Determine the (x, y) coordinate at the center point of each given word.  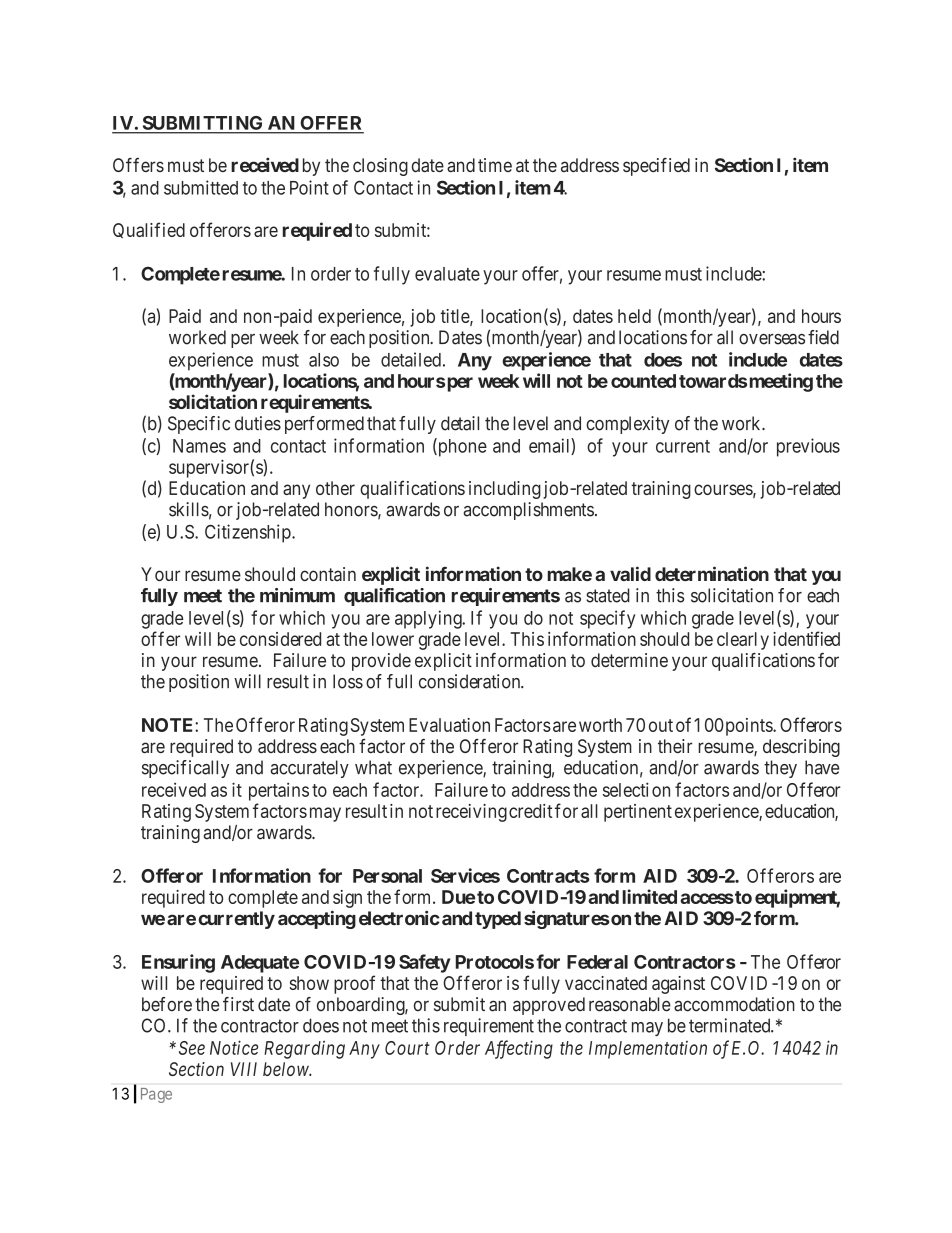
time (495, 165)
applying (429, 619)
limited (650, 896)
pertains (279, 791)
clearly (743, 641)
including (505, 490)
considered (280, 639)
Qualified (149, 230)
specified (656, 167)
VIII (244, 1069)
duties (258, 423)
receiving (471, 813)
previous (808, 447)
